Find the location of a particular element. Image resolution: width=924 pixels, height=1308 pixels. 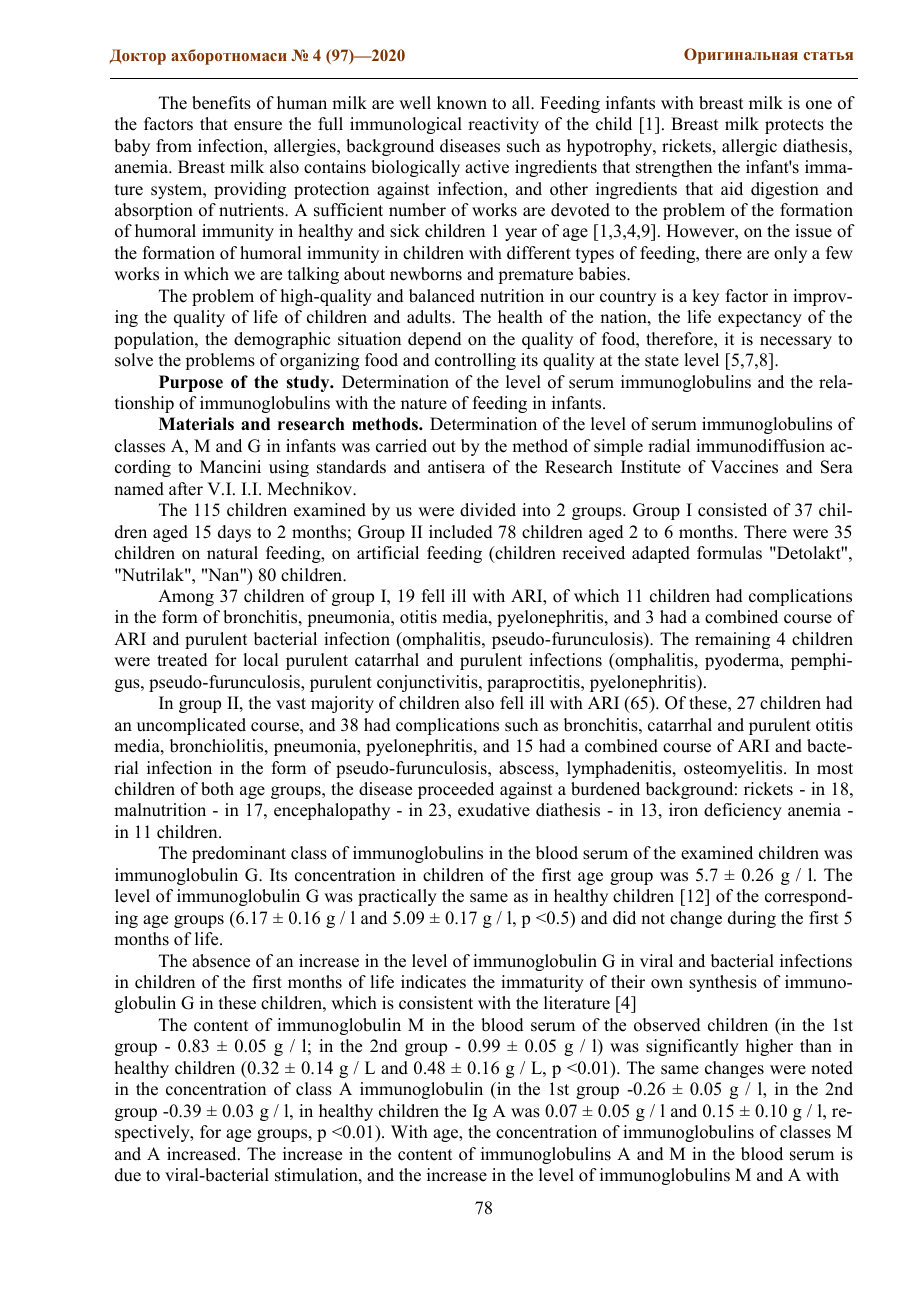

remaining is located at coordinates (732, 640).
